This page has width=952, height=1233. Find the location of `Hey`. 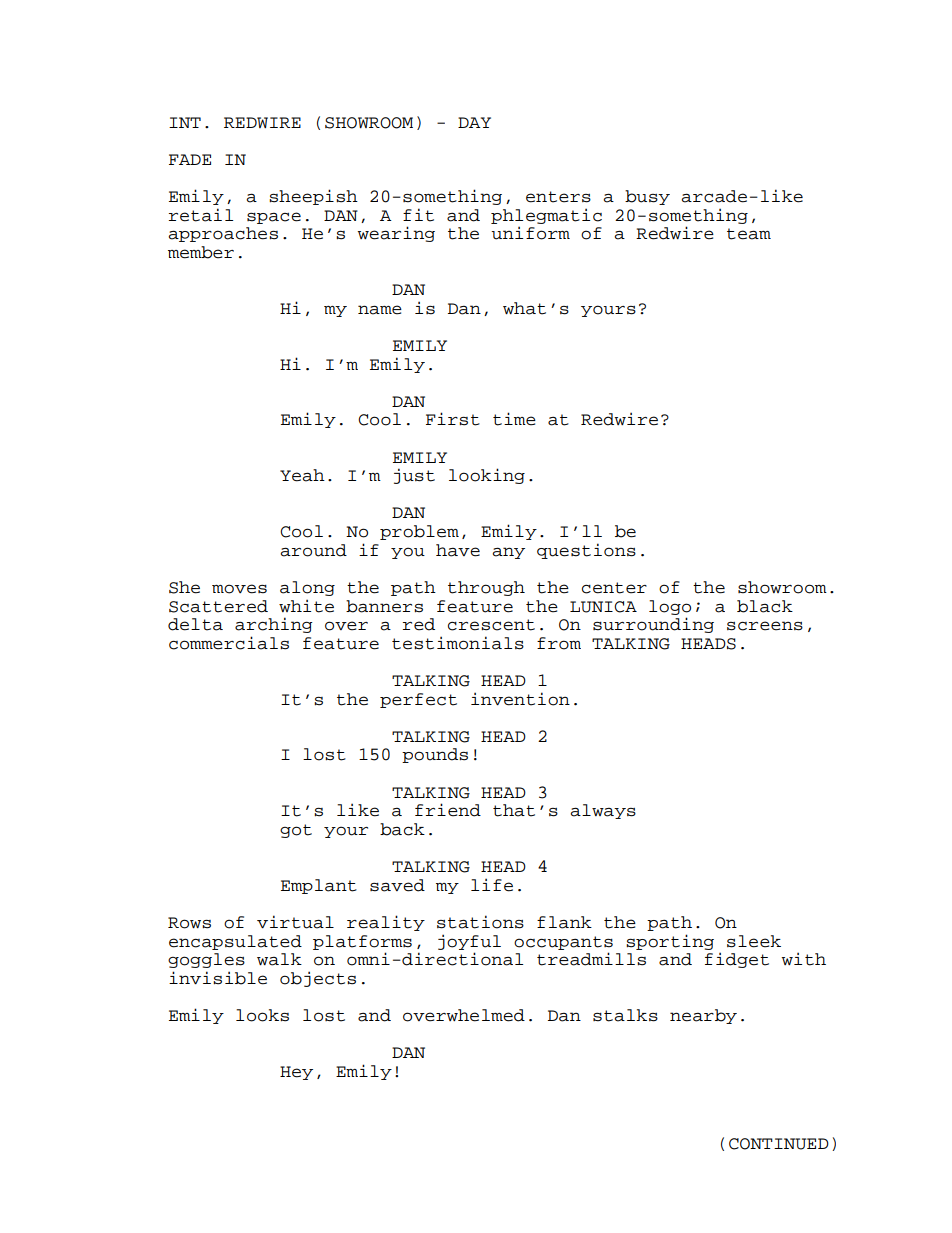

Hey is located at coordinates (296, 1073).
